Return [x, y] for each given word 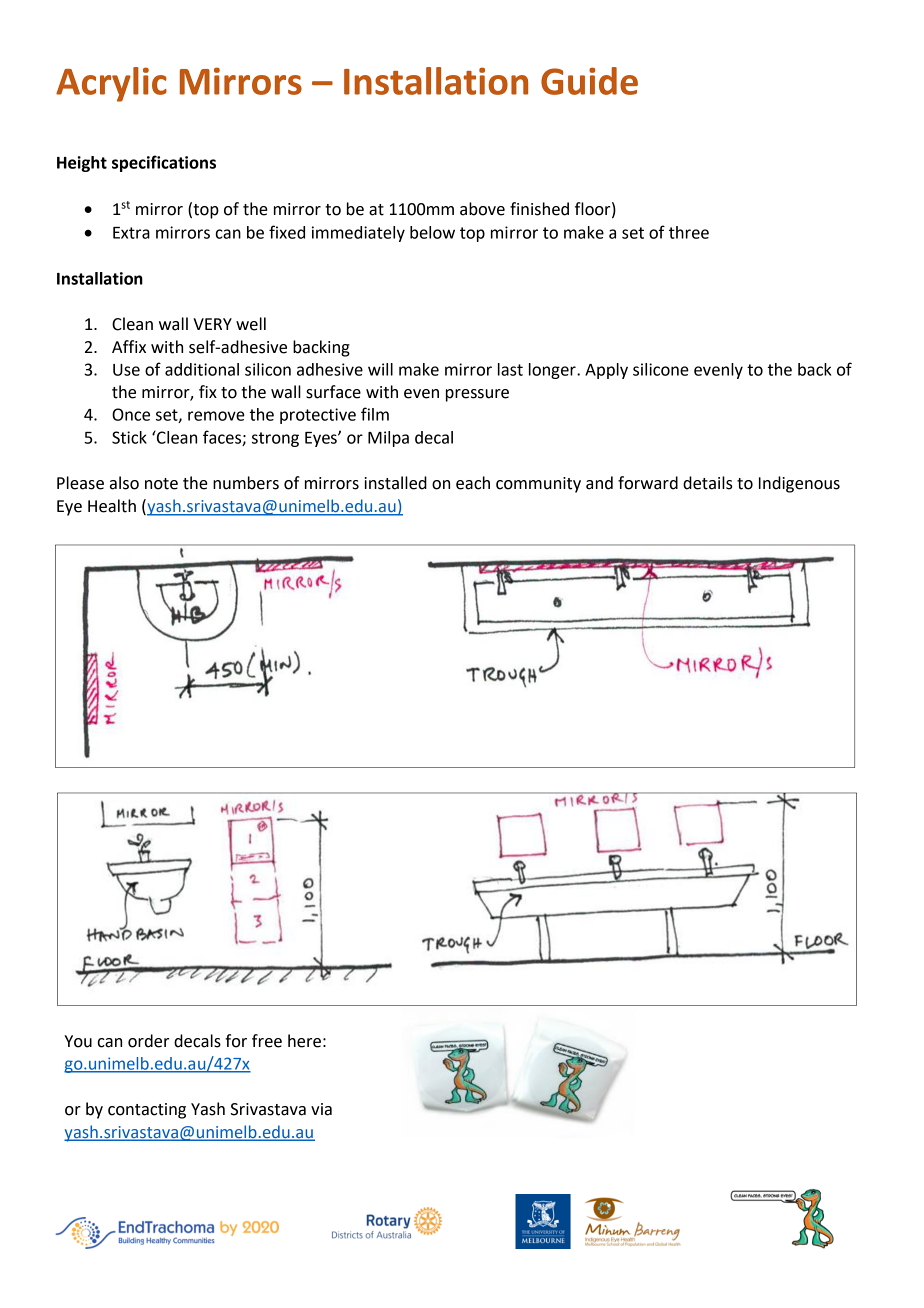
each [473, 483]
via [321, 1109]
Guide [589, 81]
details [708, 483]
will [380, 369]
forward [648, 483]
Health [112, 506]
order [148, 1041]
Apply [606, 371]
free [267, 1041]
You [78, 1041]
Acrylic [111, 84]
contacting [147, 1111]
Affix [129, 346]
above [482, 209]
